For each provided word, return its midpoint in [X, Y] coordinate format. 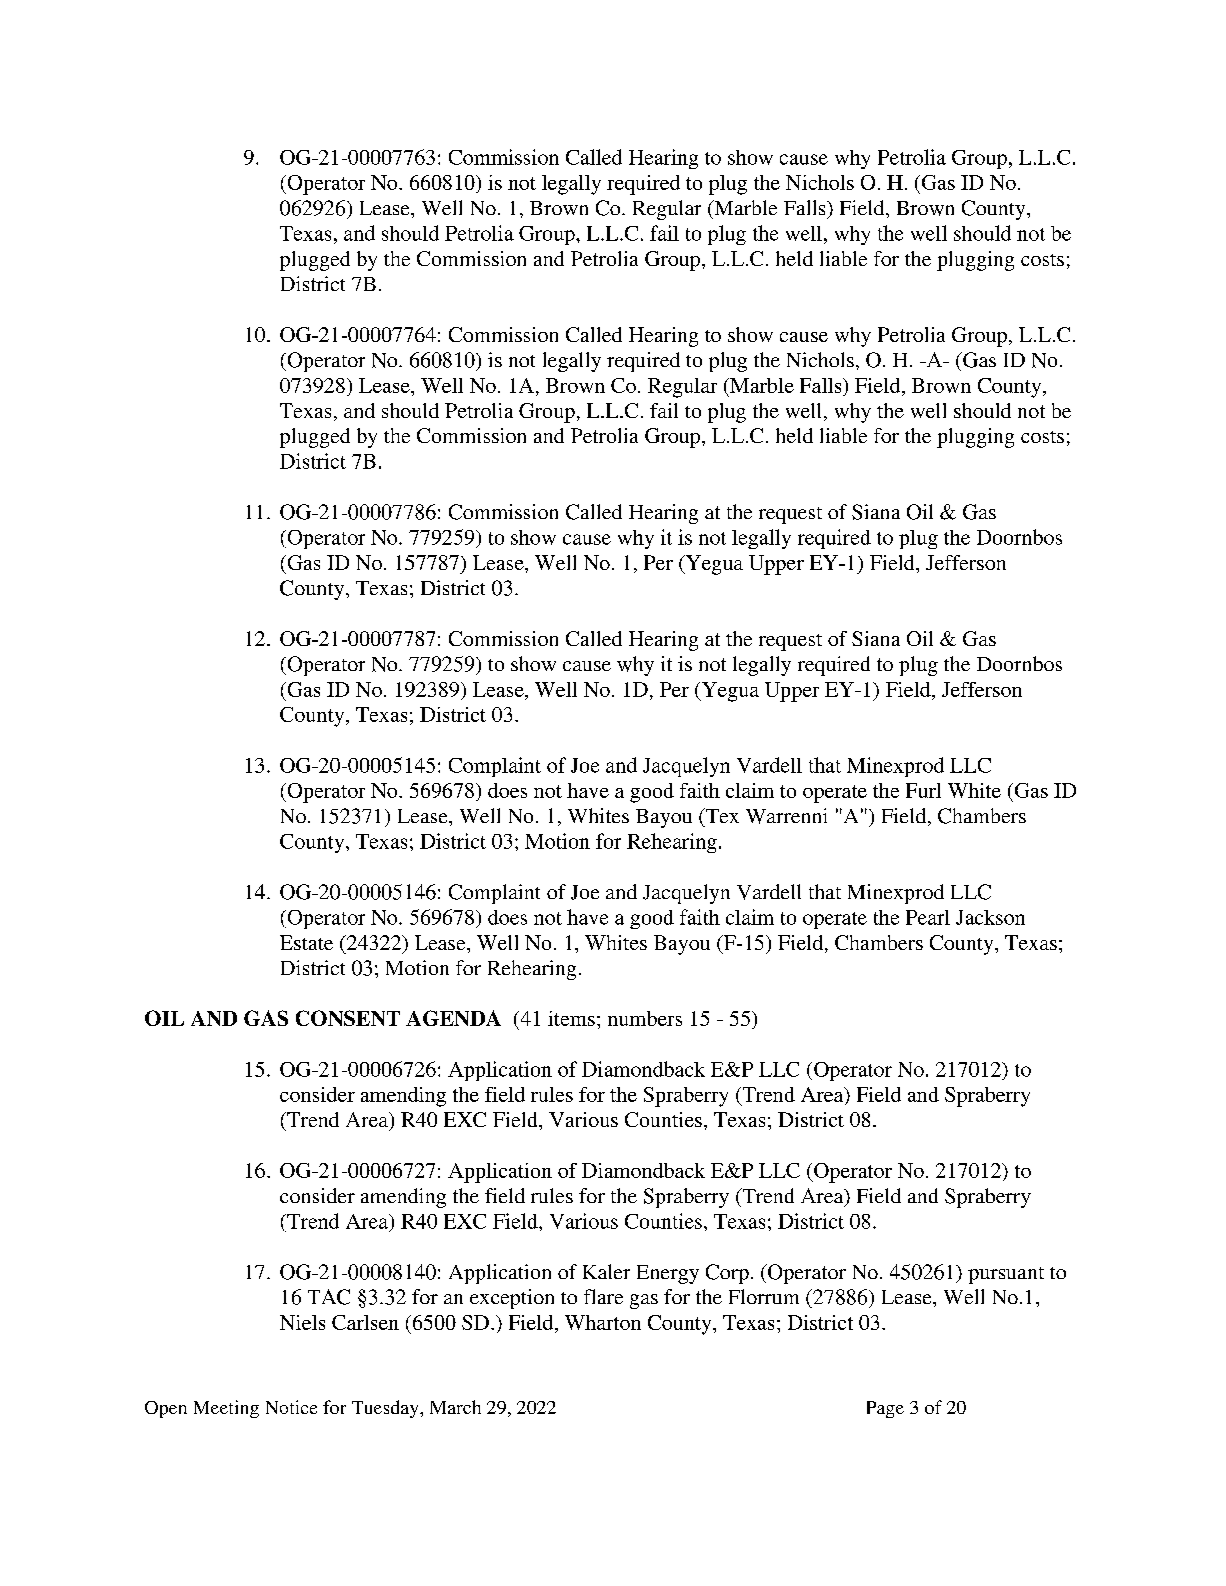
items [571, 1018]
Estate [306, 942]
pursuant [1006, 1275]
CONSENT [348, 1018]
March [455, 1407]
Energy [668, 1274]
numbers [645, 1018]
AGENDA [453, 1018]
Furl [923, 790]
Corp [727, 1274]
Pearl [928, 917]
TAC [329, 1297]
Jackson [990, 917]
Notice [291, 1407]
